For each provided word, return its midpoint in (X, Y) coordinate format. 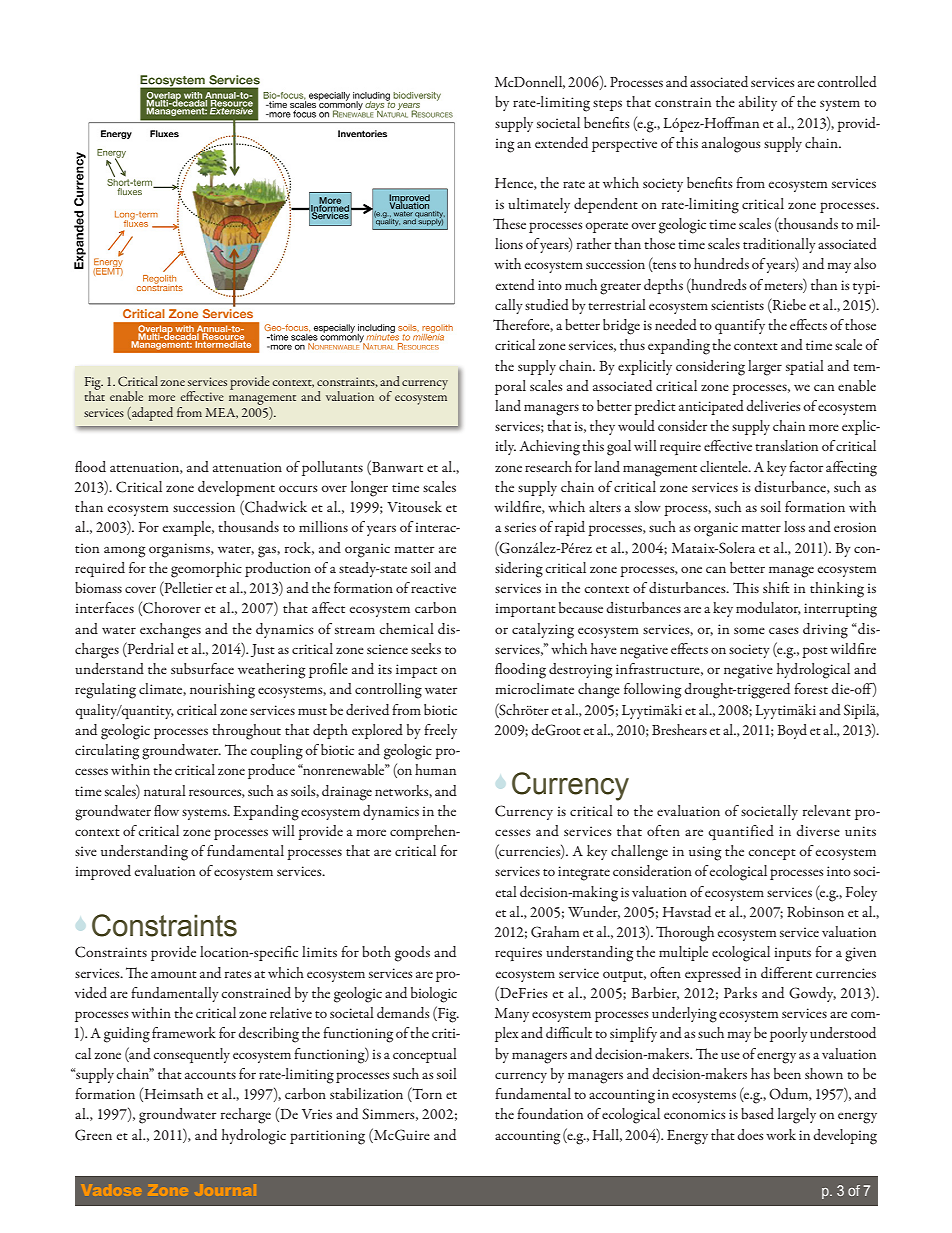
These (509, 223)
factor (806, 466)
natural (165, 790)
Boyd (792, 731)
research (548, 466)
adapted (151, 414)
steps (607, 105)
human (435, 769)
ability (758, 103)
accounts (210, 1075)
